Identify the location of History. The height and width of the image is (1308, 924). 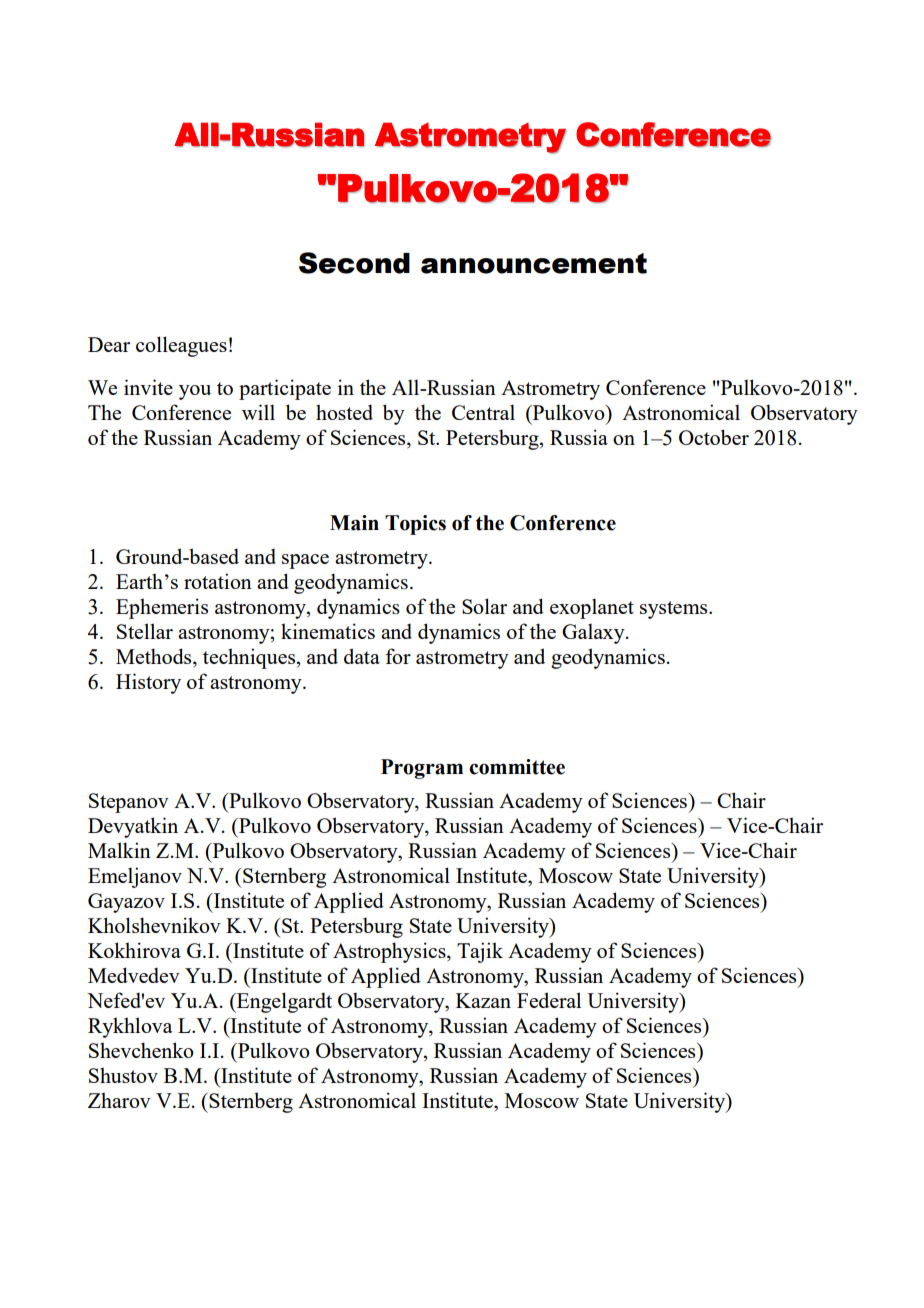
(148, 683).
